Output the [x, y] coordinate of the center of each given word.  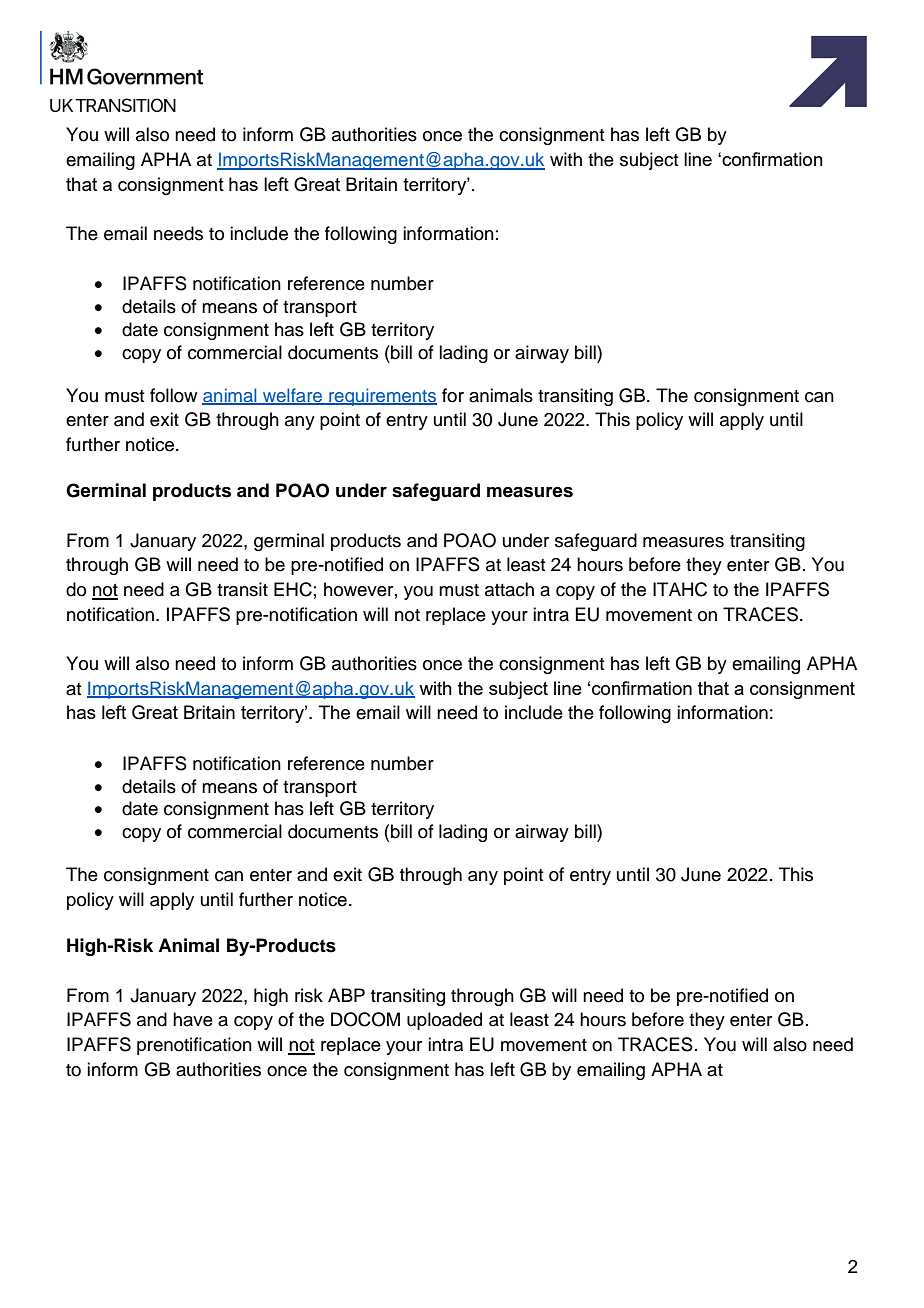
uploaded [444, 1021]
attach [509, 589]
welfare [293, 396]
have [193, 1019]
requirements [382, 397]
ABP [346, 995]
